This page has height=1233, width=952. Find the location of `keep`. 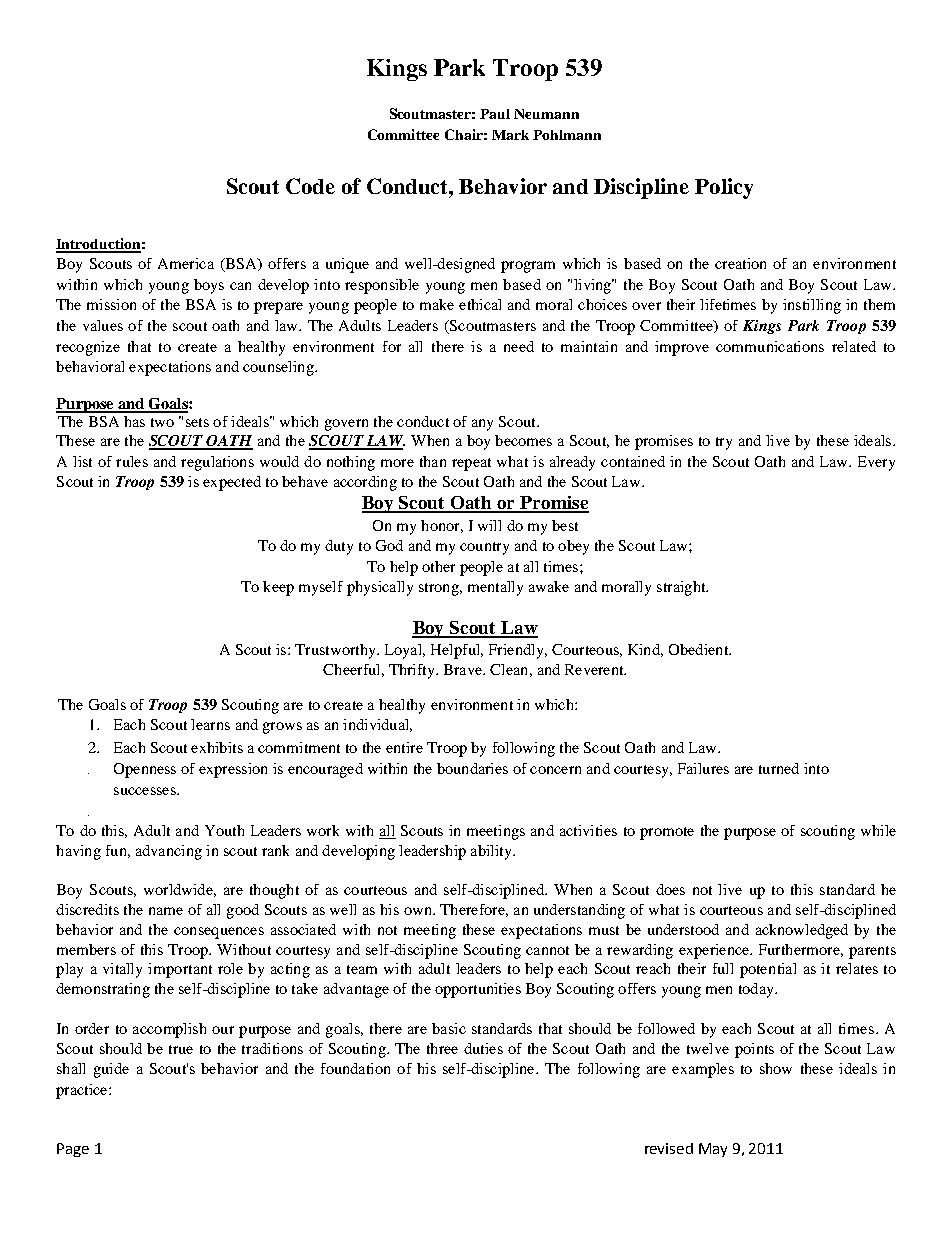

keep is located at coordinates (278, 588).
